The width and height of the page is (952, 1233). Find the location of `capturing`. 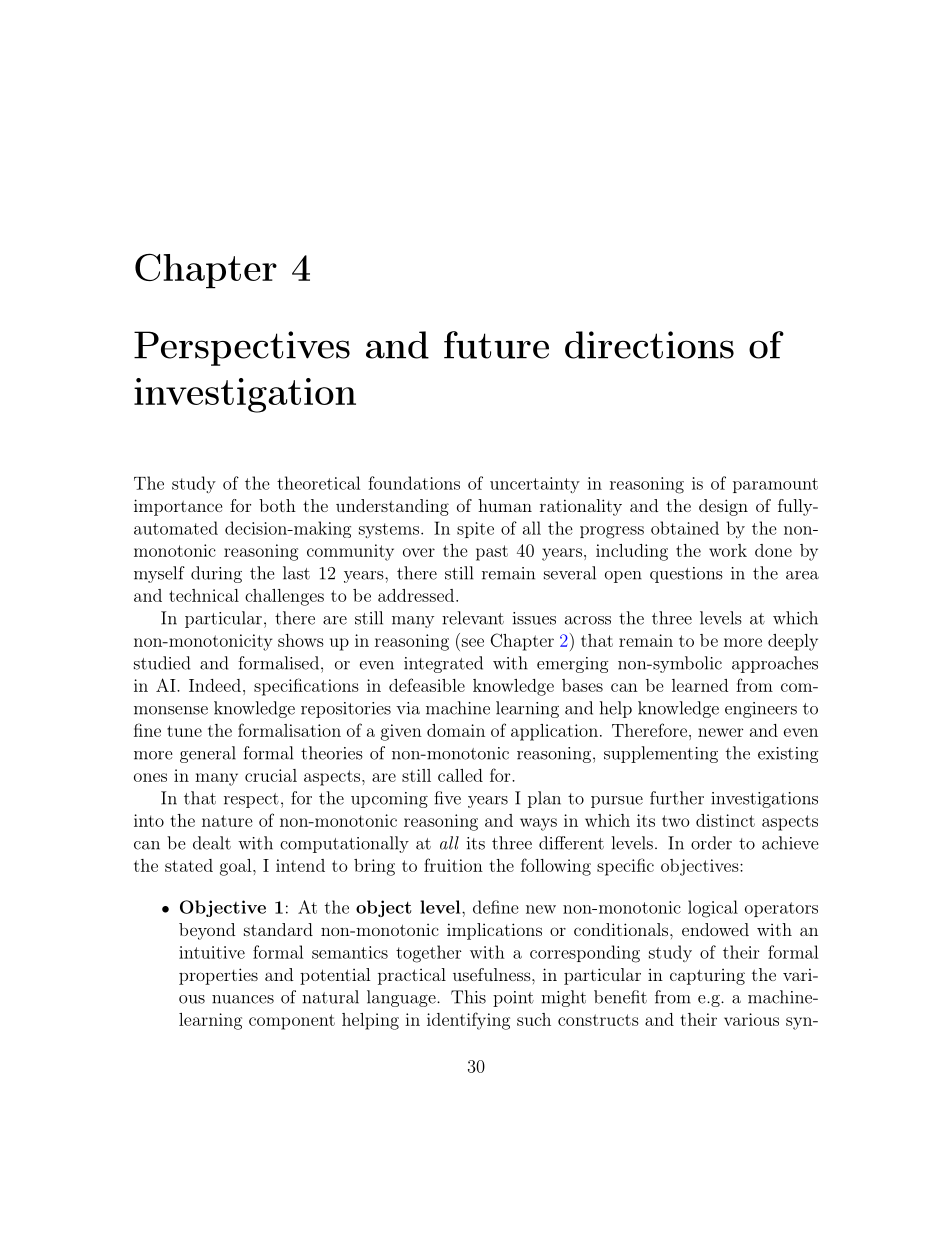

capturing is located at coordinates (707, 977).
